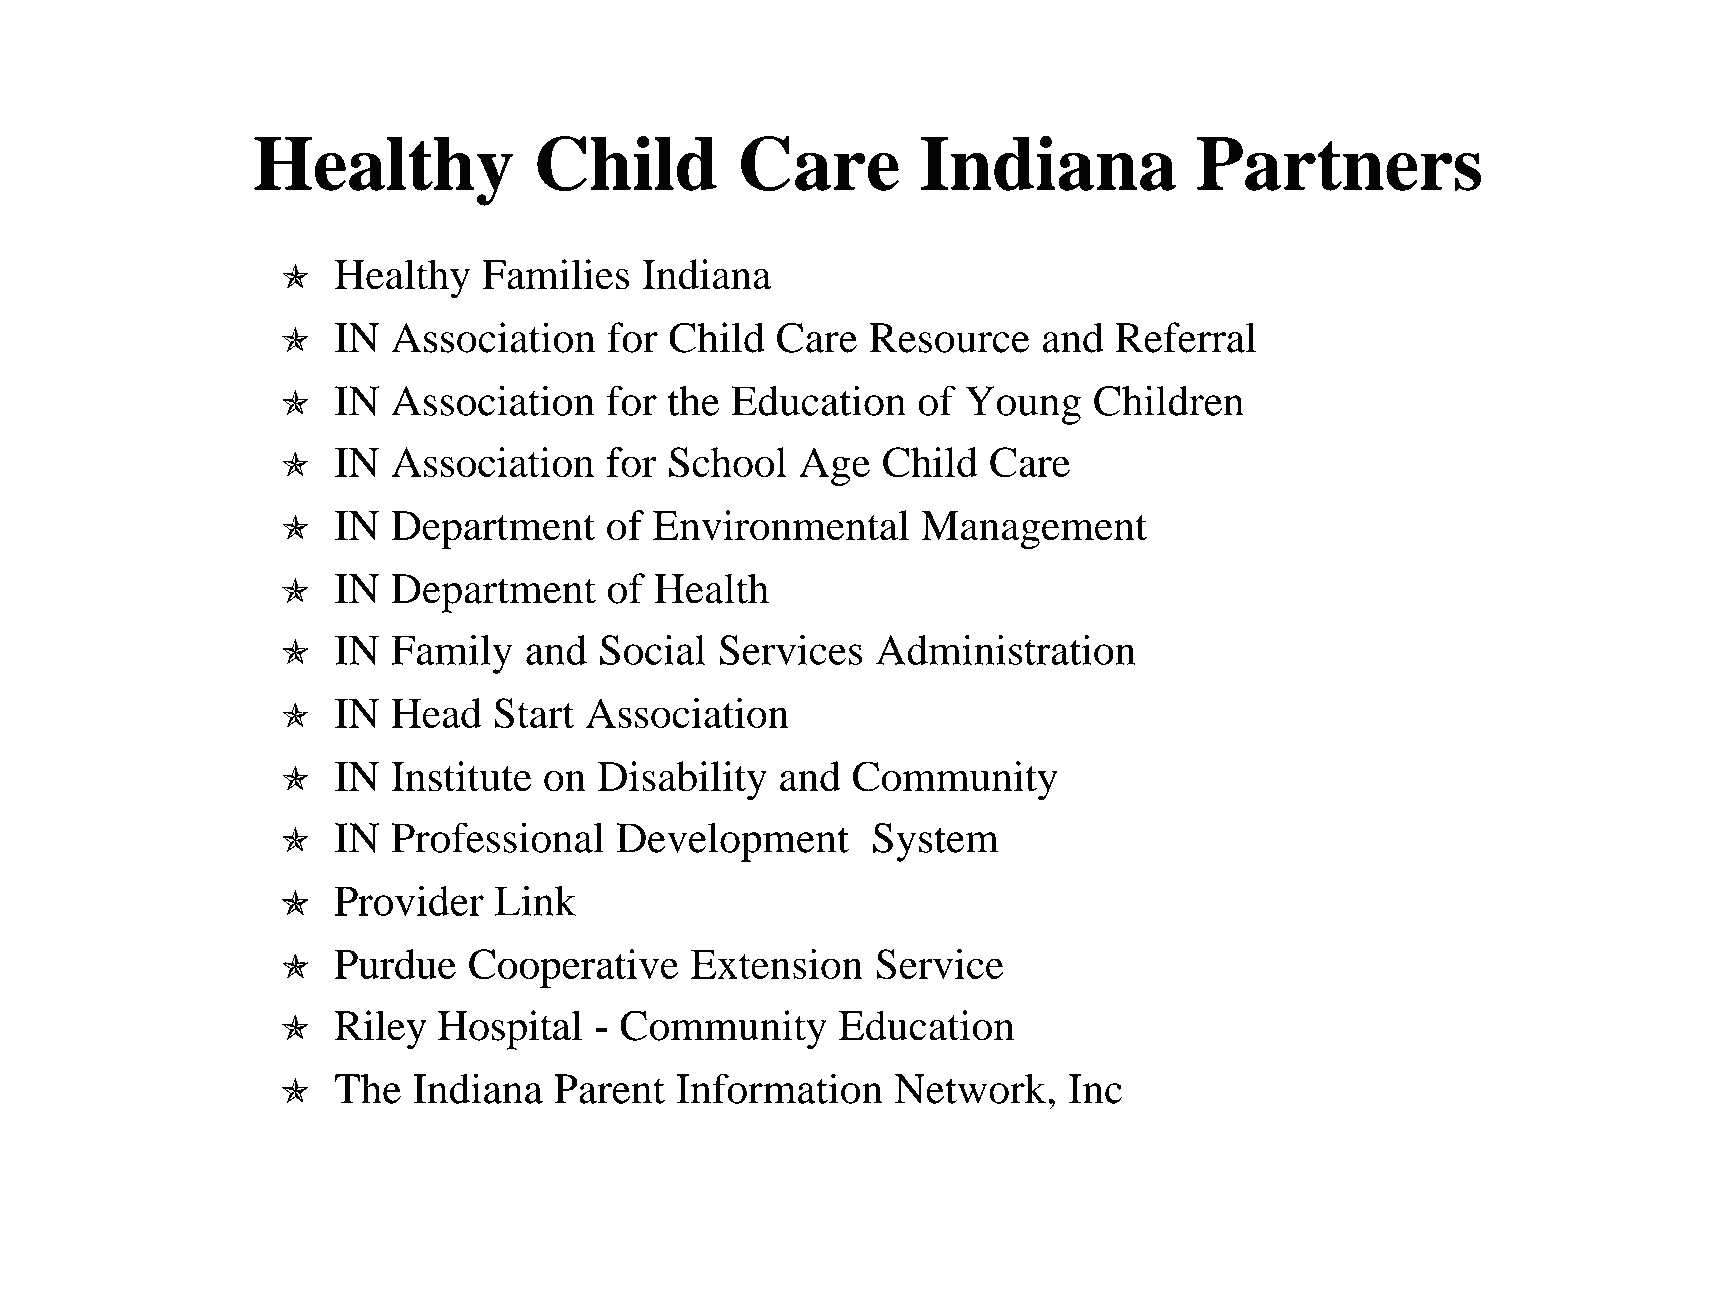 The width and height of the screenshot is (1734, 1300). I want to click on Partners, so click(1339, 164).
